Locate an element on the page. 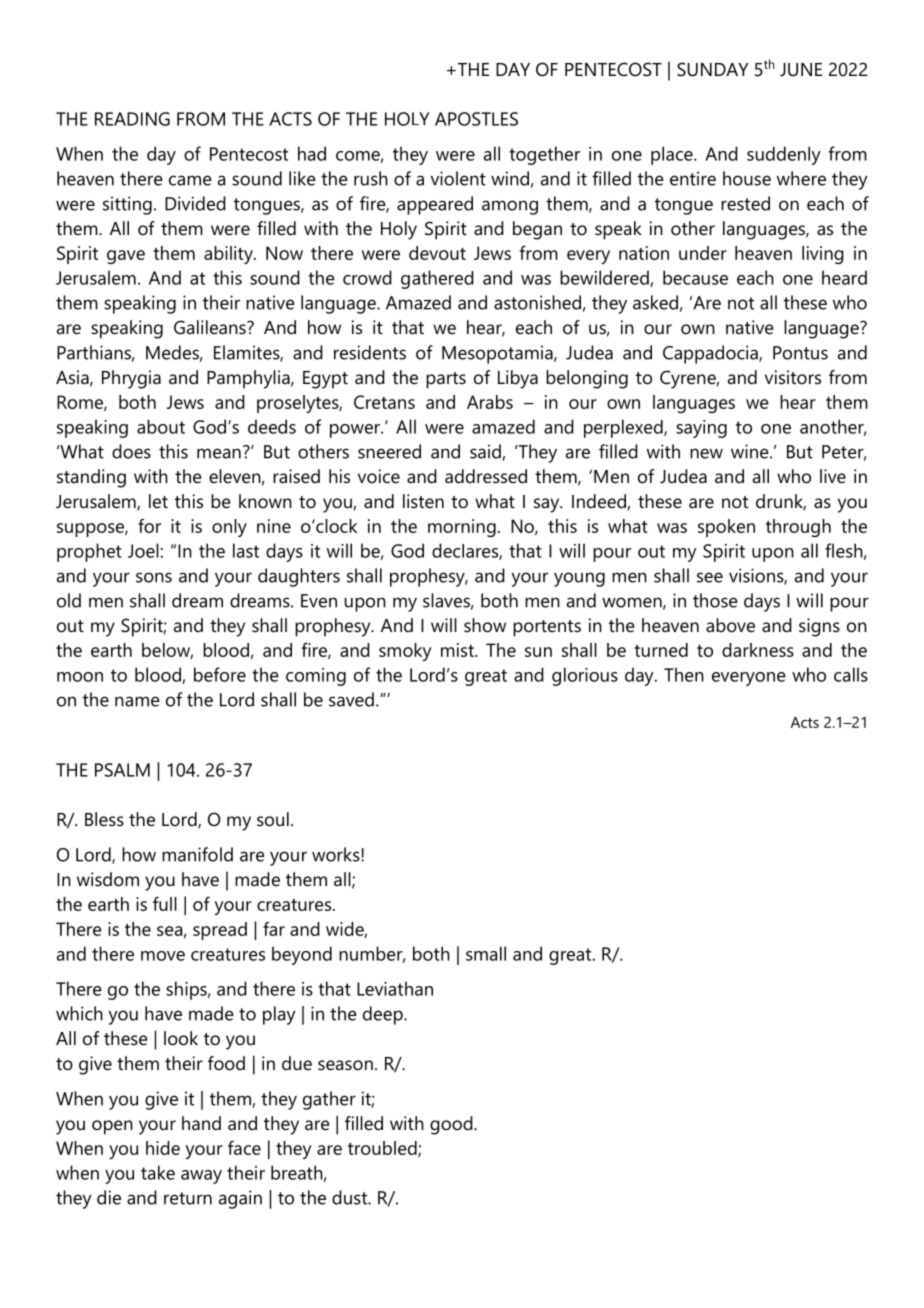  troubled is located at coordinates (383, 1149).
